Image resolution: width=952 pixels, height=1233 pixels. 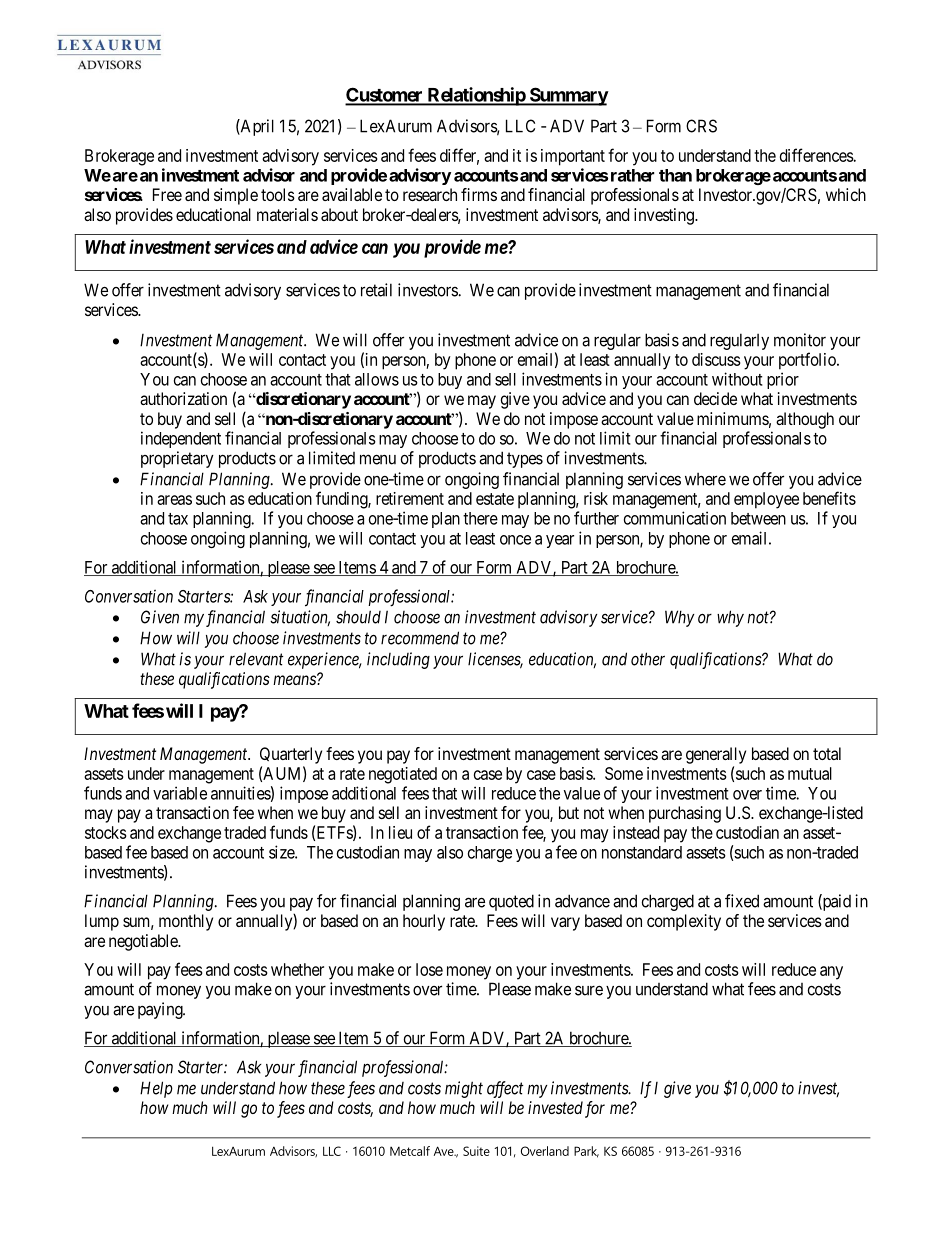 What do you see at coordinates (167, 194) in the page?
I see `Free` at bounding box center [167, 194].
